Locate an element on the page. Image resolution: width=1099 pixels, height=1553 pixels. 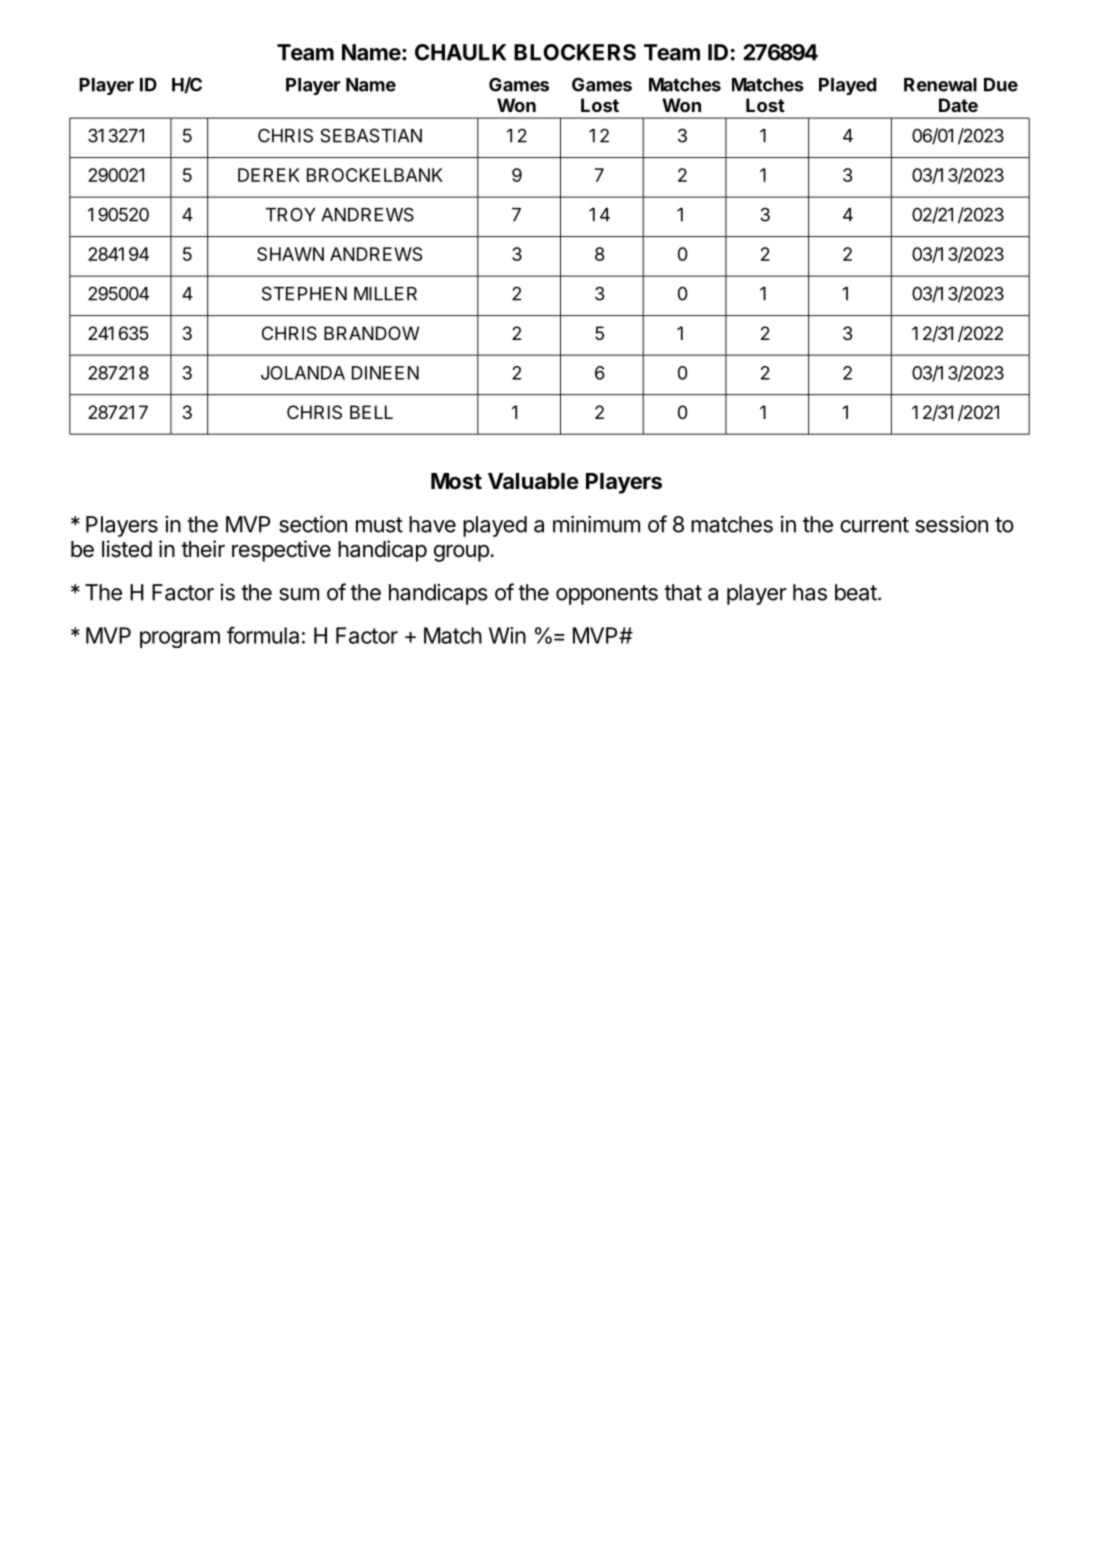
MILLER is located at coordinates (385, 294).
